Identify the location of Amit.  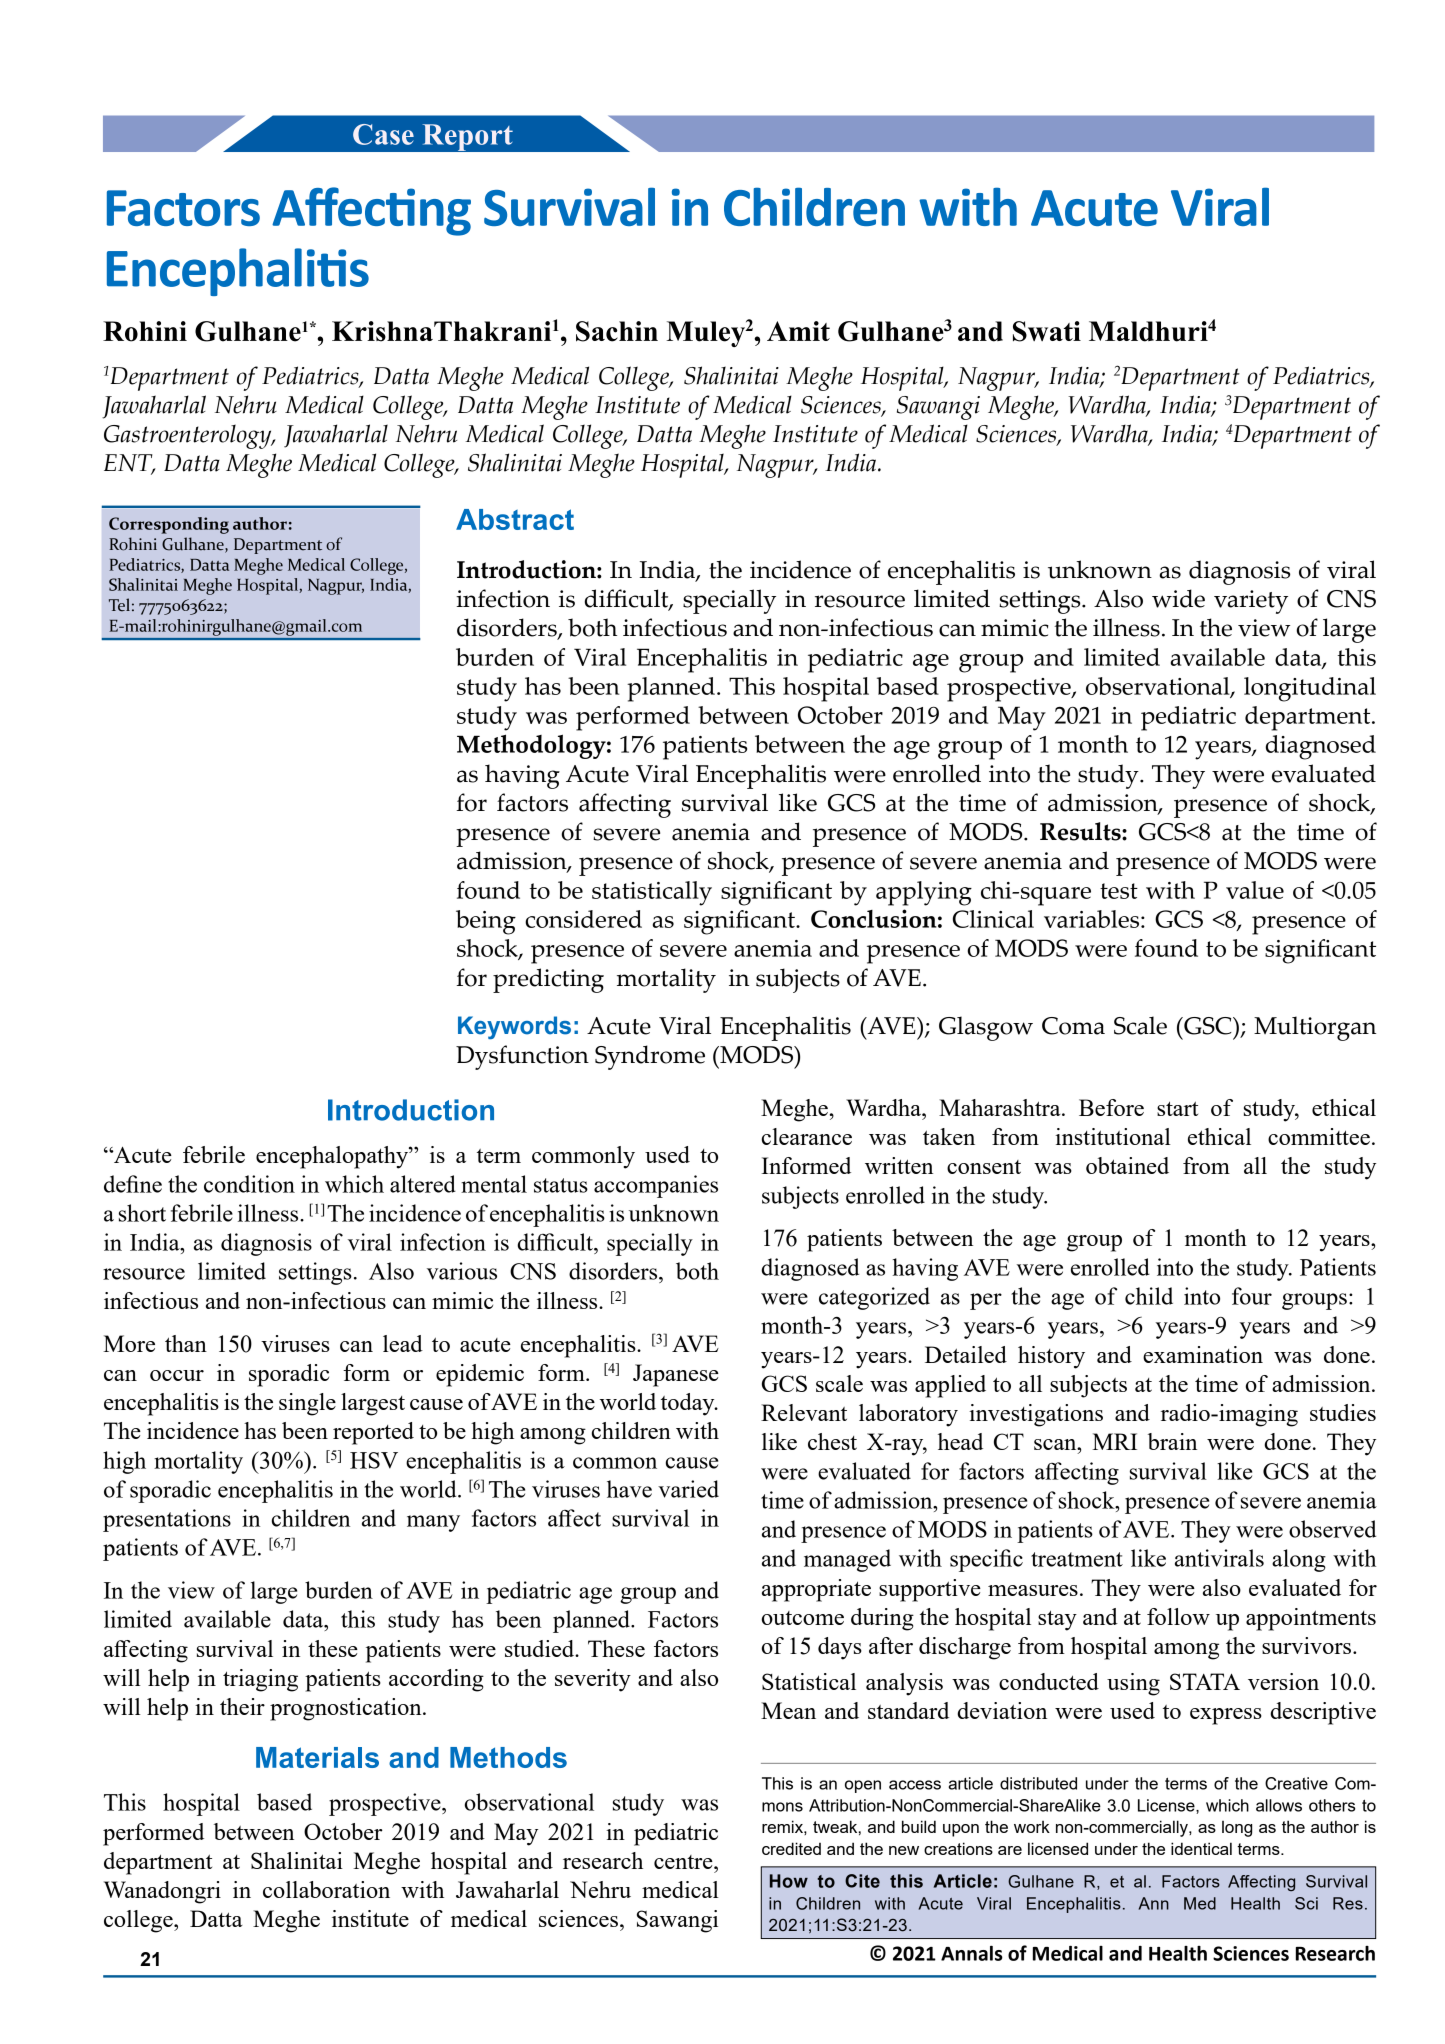
(798, 331).
